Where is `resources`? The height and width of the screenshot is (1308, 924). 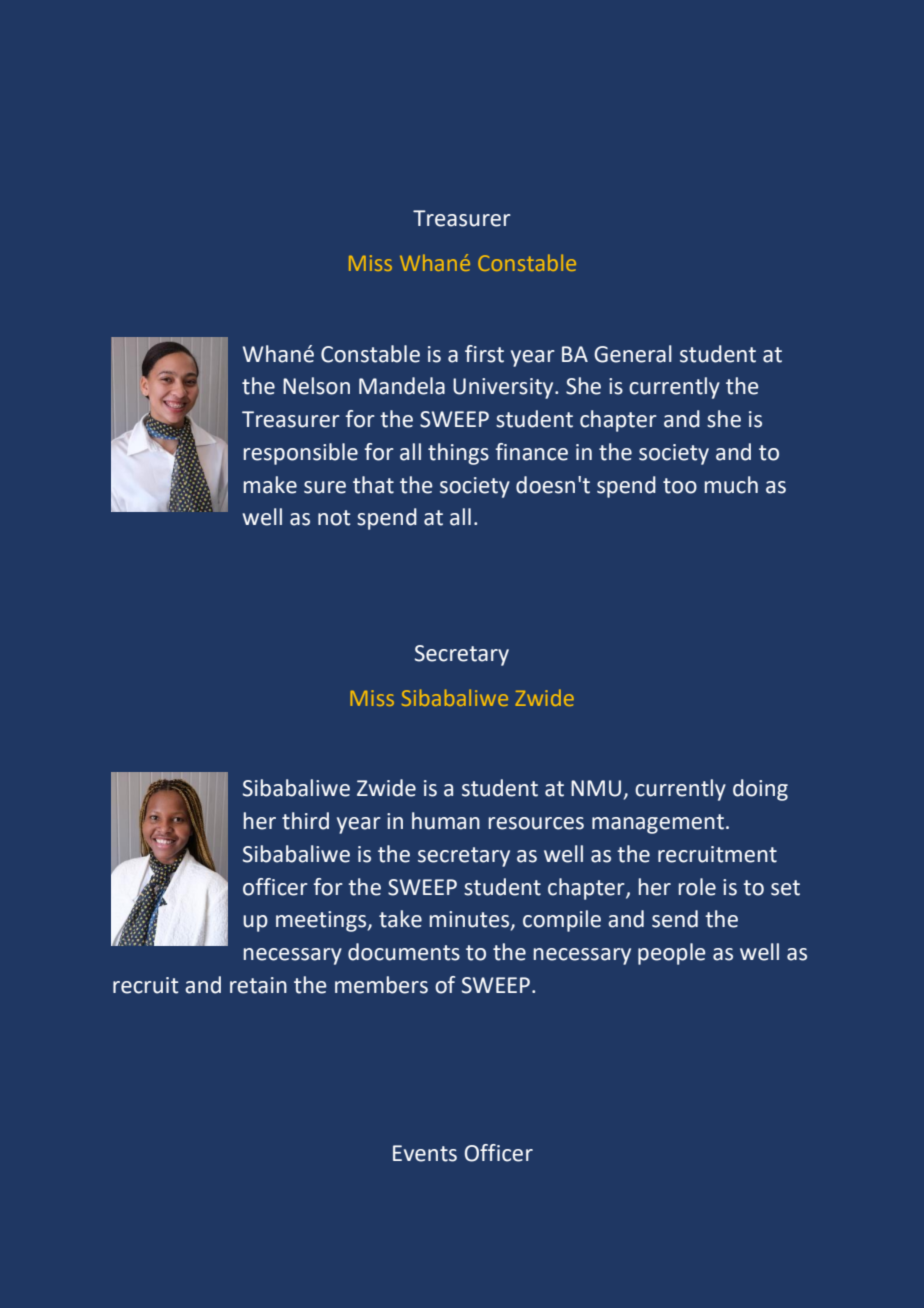
resources is located at coordinates (536, 823).
